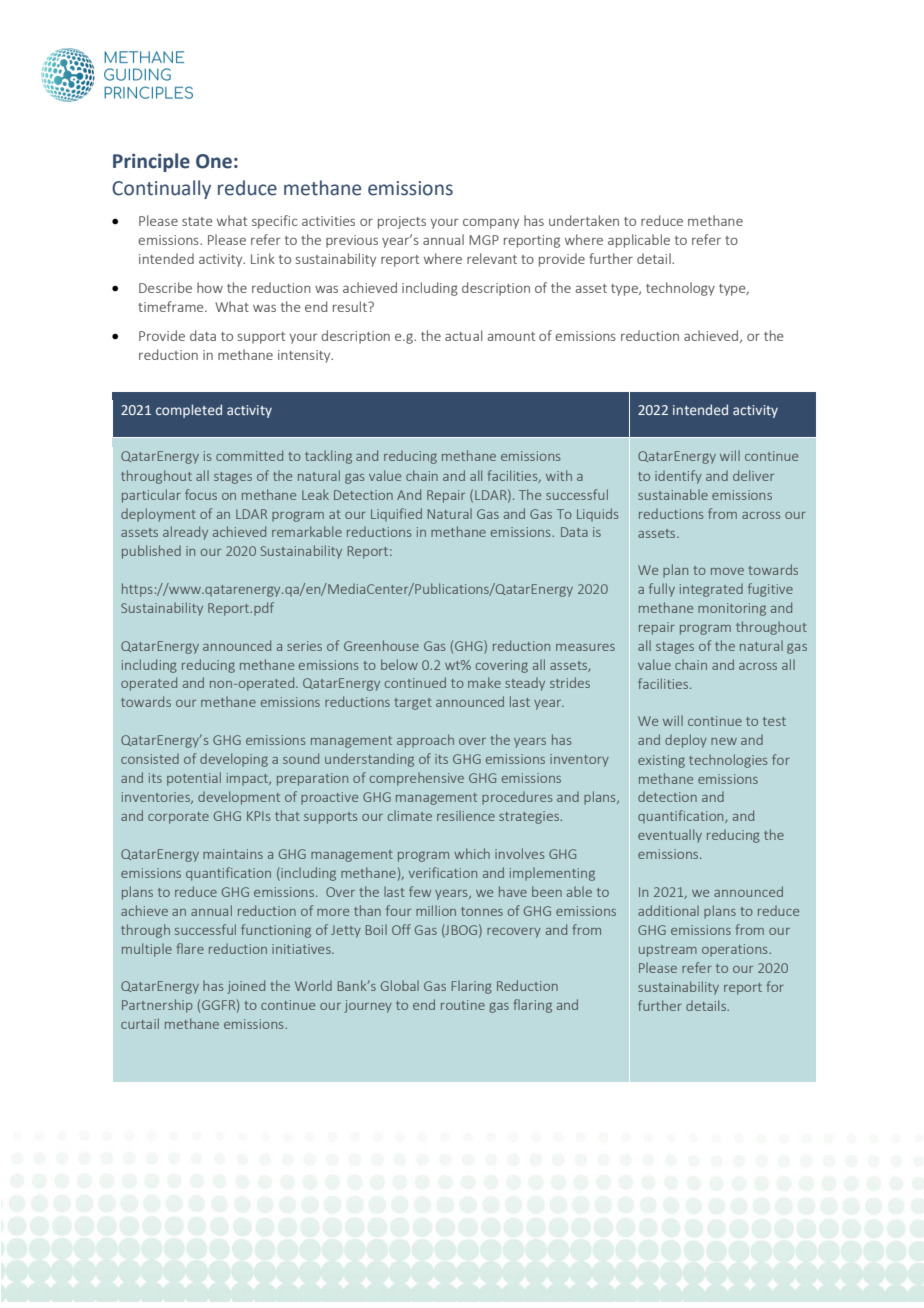 The height and width of the page is (1308, 924). What do you see at coordinates (464, 335) in the page?
I see `actual` at bounding box center [464, 335].
